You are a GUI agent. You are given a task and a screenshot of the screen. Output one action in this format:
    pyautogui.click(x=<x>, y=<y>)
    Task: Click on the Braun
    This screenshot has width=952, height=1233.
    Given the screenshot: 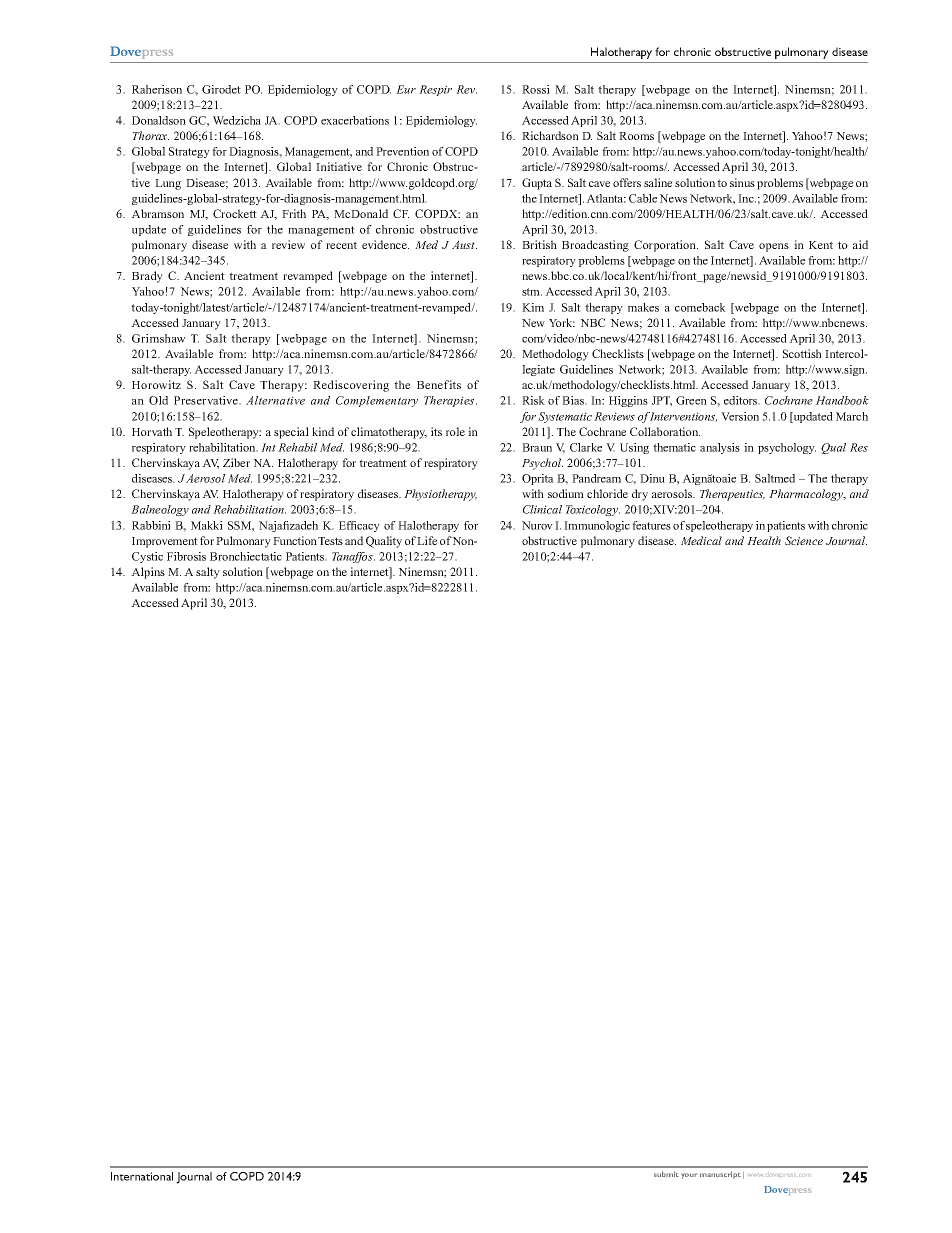 What is the action you would take?
    pyautogui.click(x=537, y=447)
